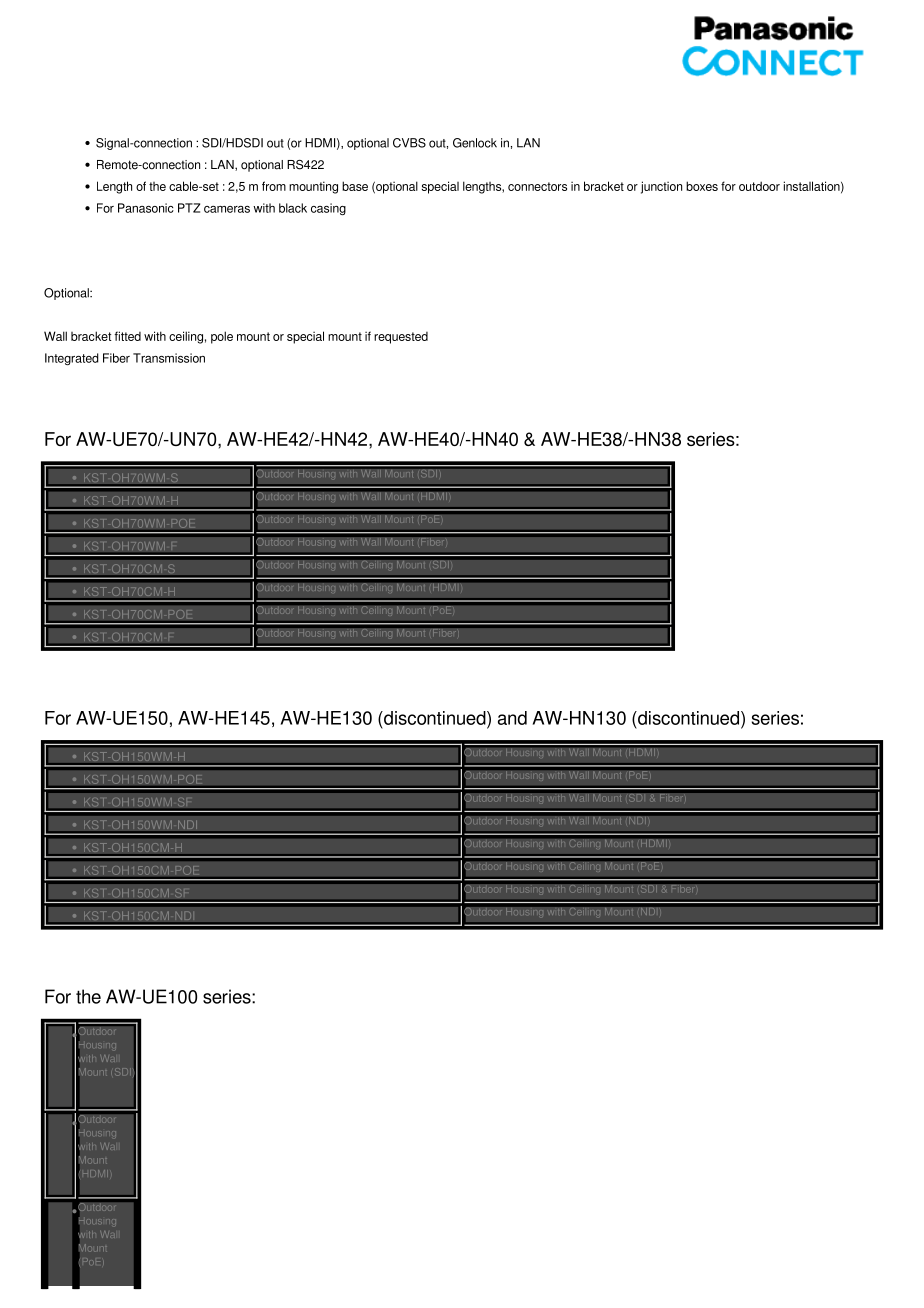  What do you see at coordinates (227, 209) in the document?
I see `cameras` at bounding box center [227, 209].
